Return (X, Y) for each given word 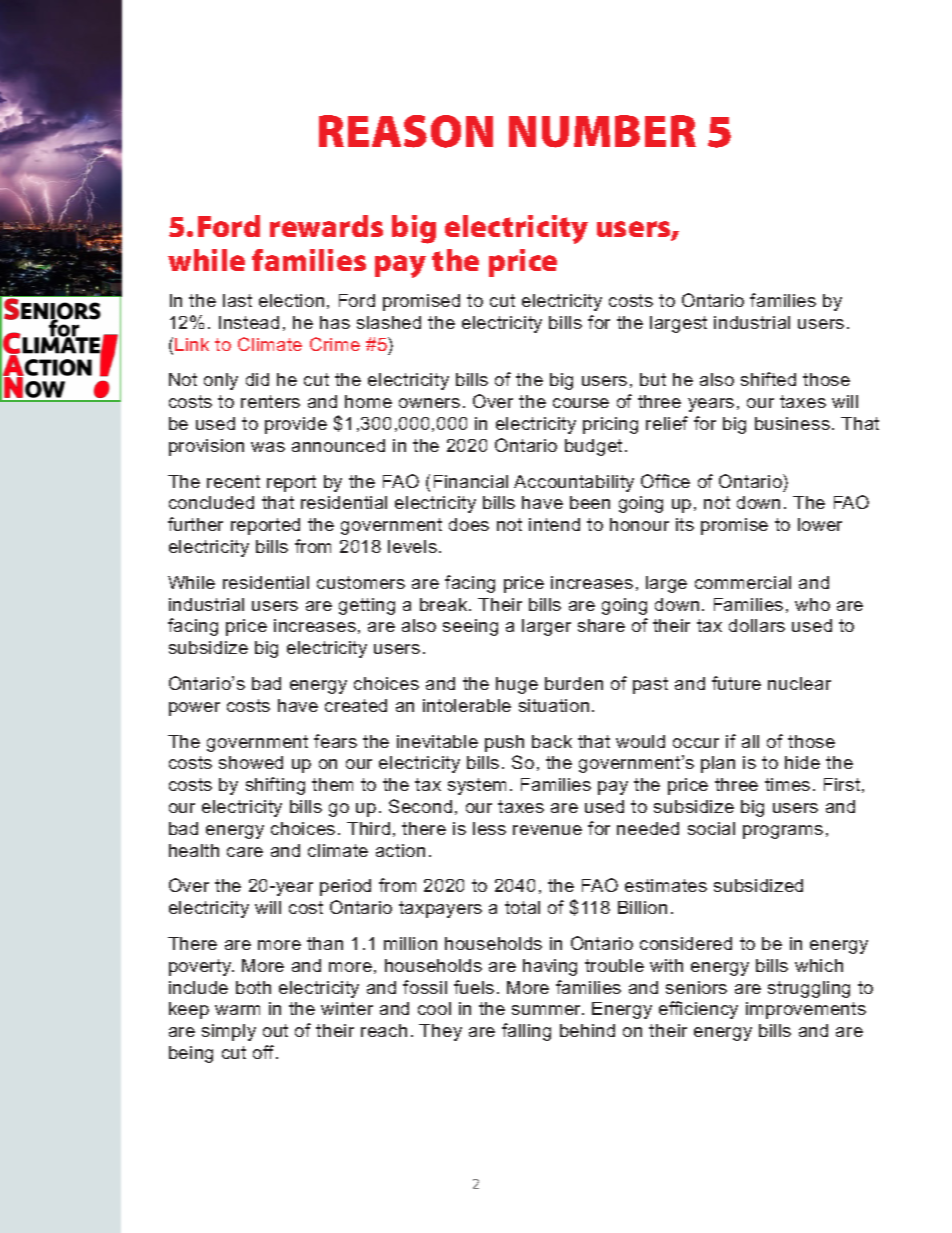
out (275, 1030)
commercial (743, 582)
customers (361, 582)
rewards (326, 226)
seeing (470, 627)
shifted (768, 379)
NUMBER (602, 131)
